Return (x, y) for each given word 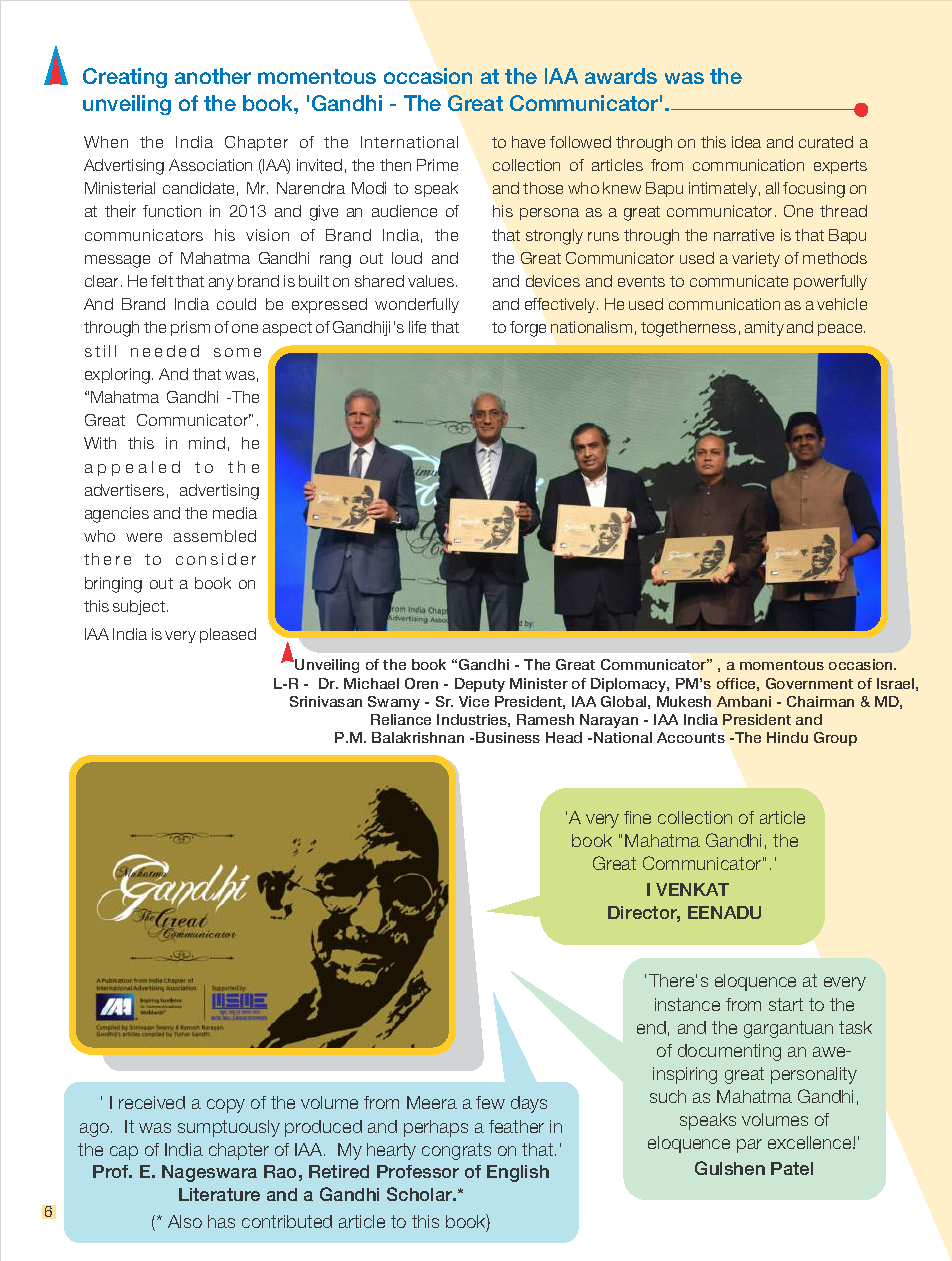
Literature (219, 1194)
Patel (792, 1168)
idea (746, 142)
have (528, 142)
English (518, 1173)
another (213, 76)
